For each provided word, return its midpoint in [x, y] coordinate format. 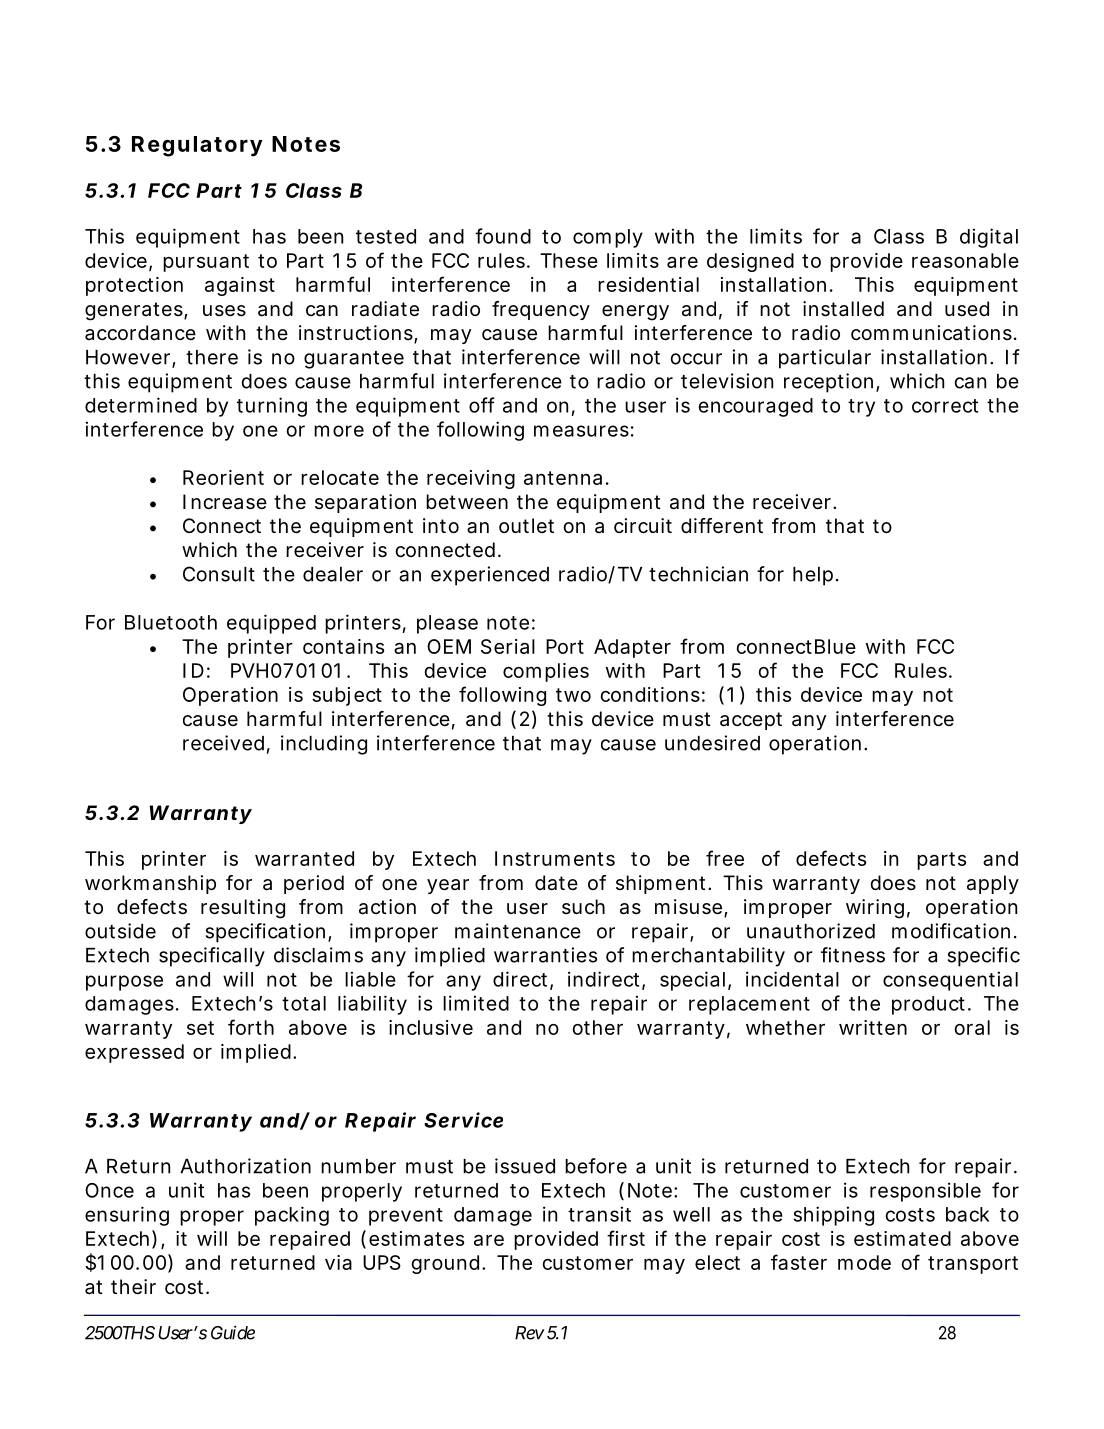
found [503, 236]
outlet [526, 525]
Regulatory [197, 146]
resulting [243, 909]
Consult [219, 574]
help [815, 576]
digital [989, 238]
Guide [233, 1332]
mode [864, 1262]
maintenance [518, 931]
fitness [853, 955]
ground [447, 1264]
